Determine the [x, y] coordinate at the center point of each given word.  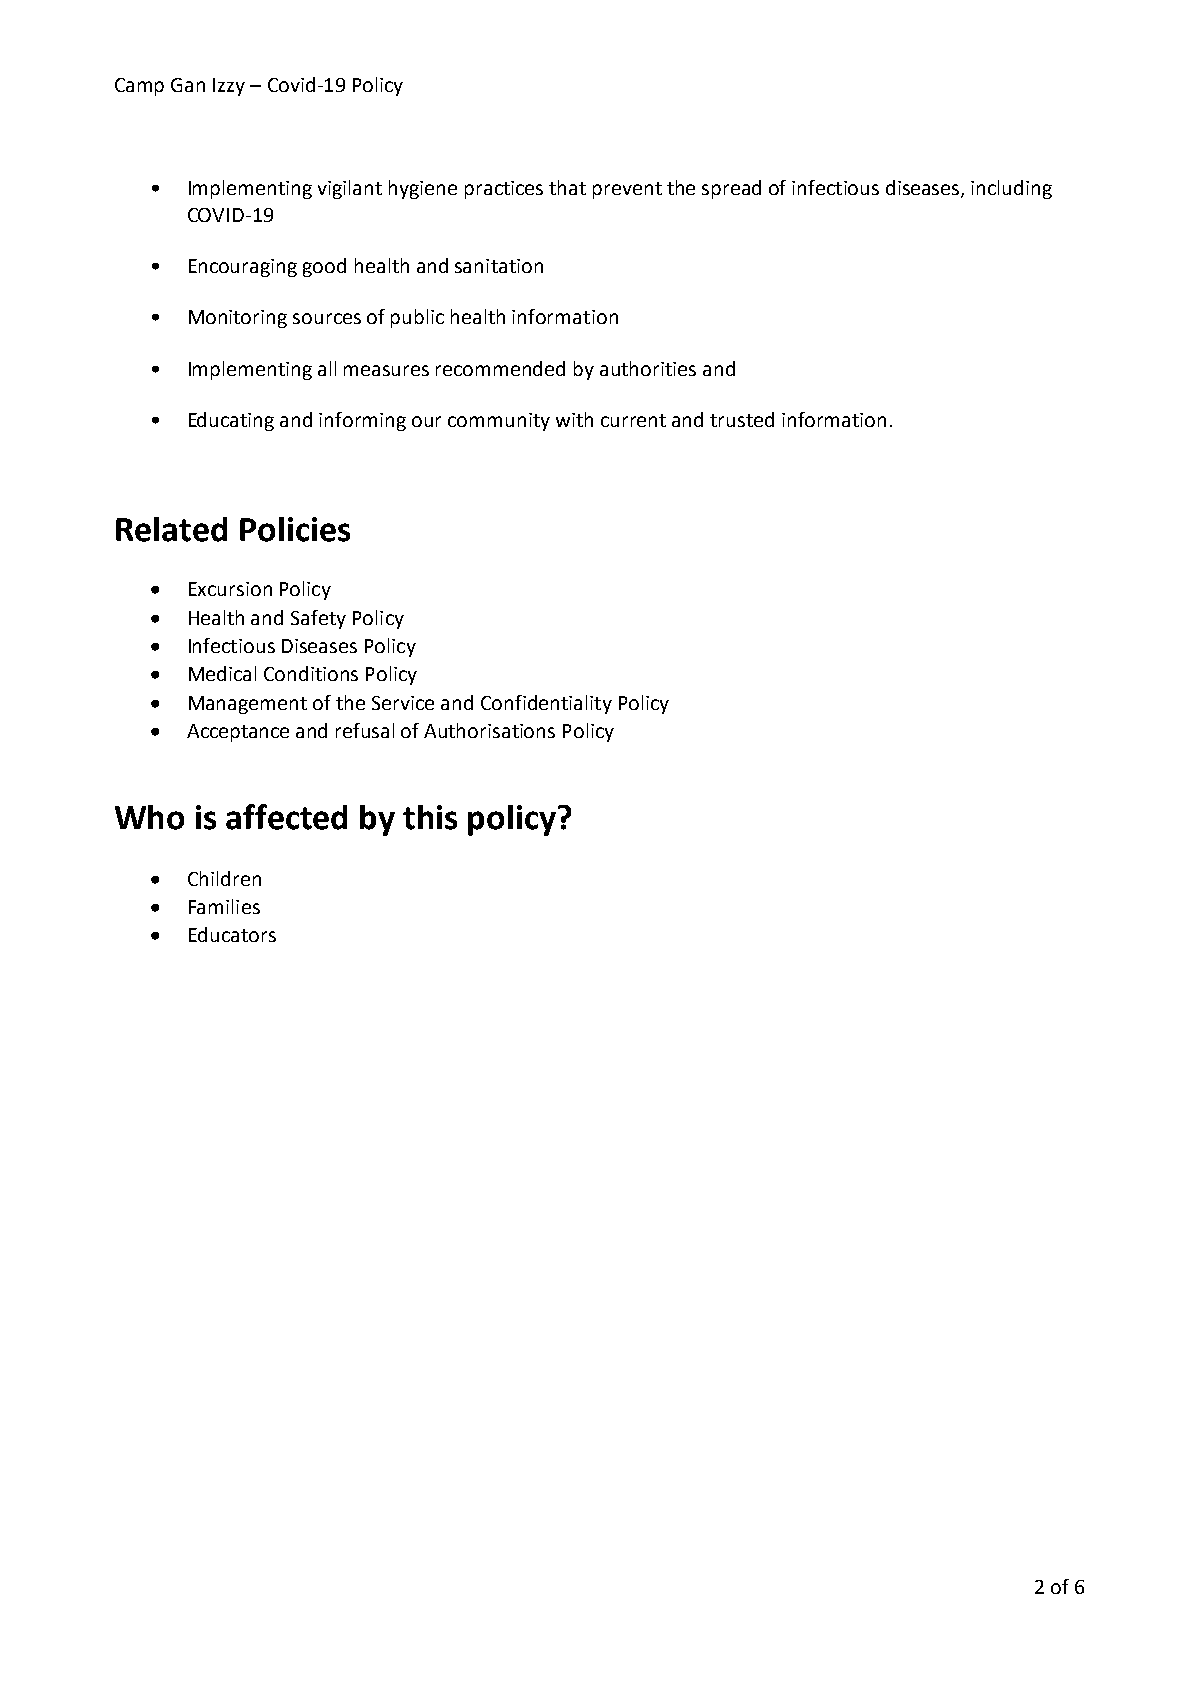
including [1011, 189]
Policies [295, 529]
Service [403, 703]
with [574, 419]
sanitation [499, 266]
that [567, 187]
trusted [742, 419]
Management [248, 705]
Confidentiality [546, 704]
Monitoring [238, 319]
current [633, 420]
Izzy [229, 87]
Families [224, 906]
